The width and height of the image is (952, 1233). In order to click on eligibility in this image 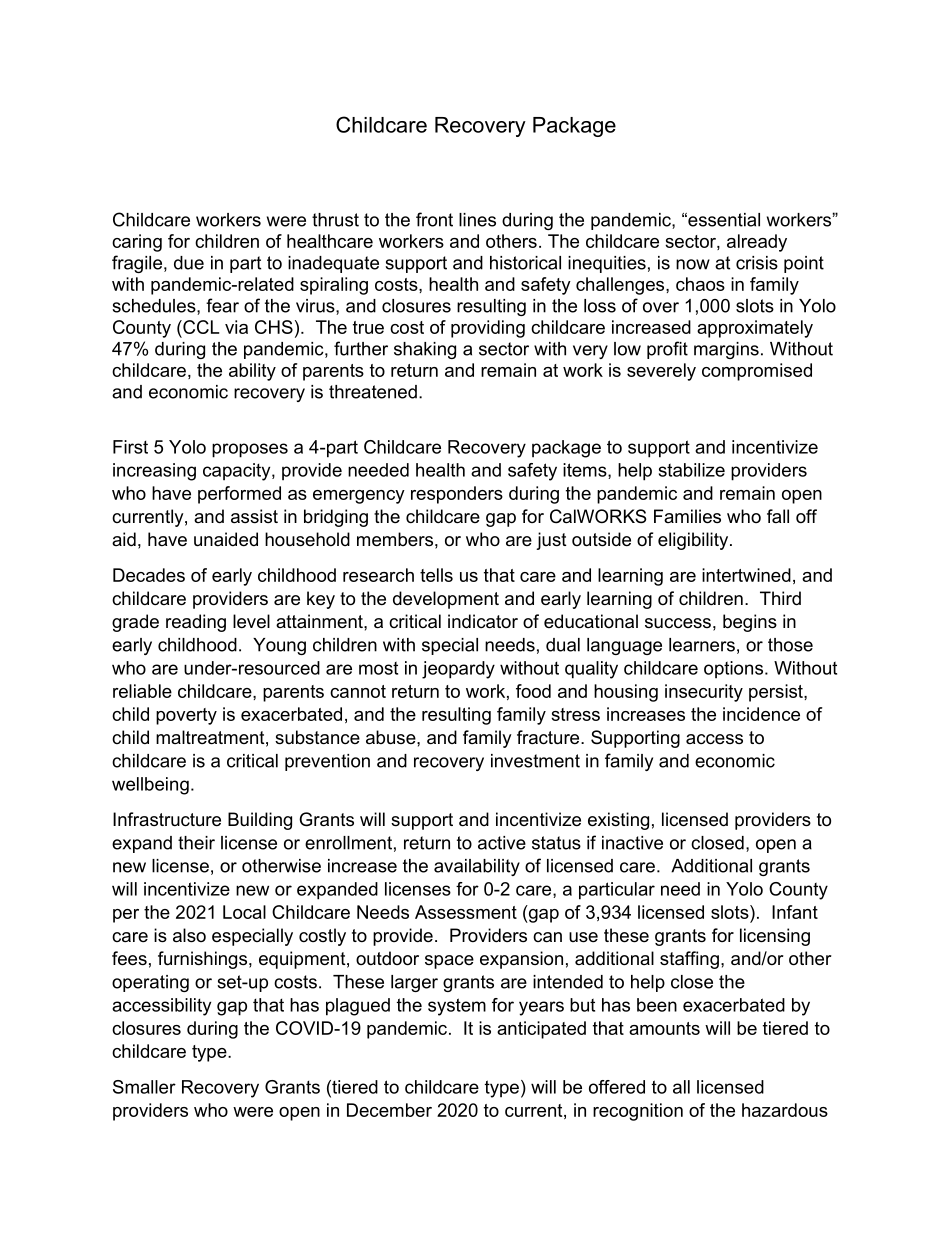, I will do `click(694, 541)`.
